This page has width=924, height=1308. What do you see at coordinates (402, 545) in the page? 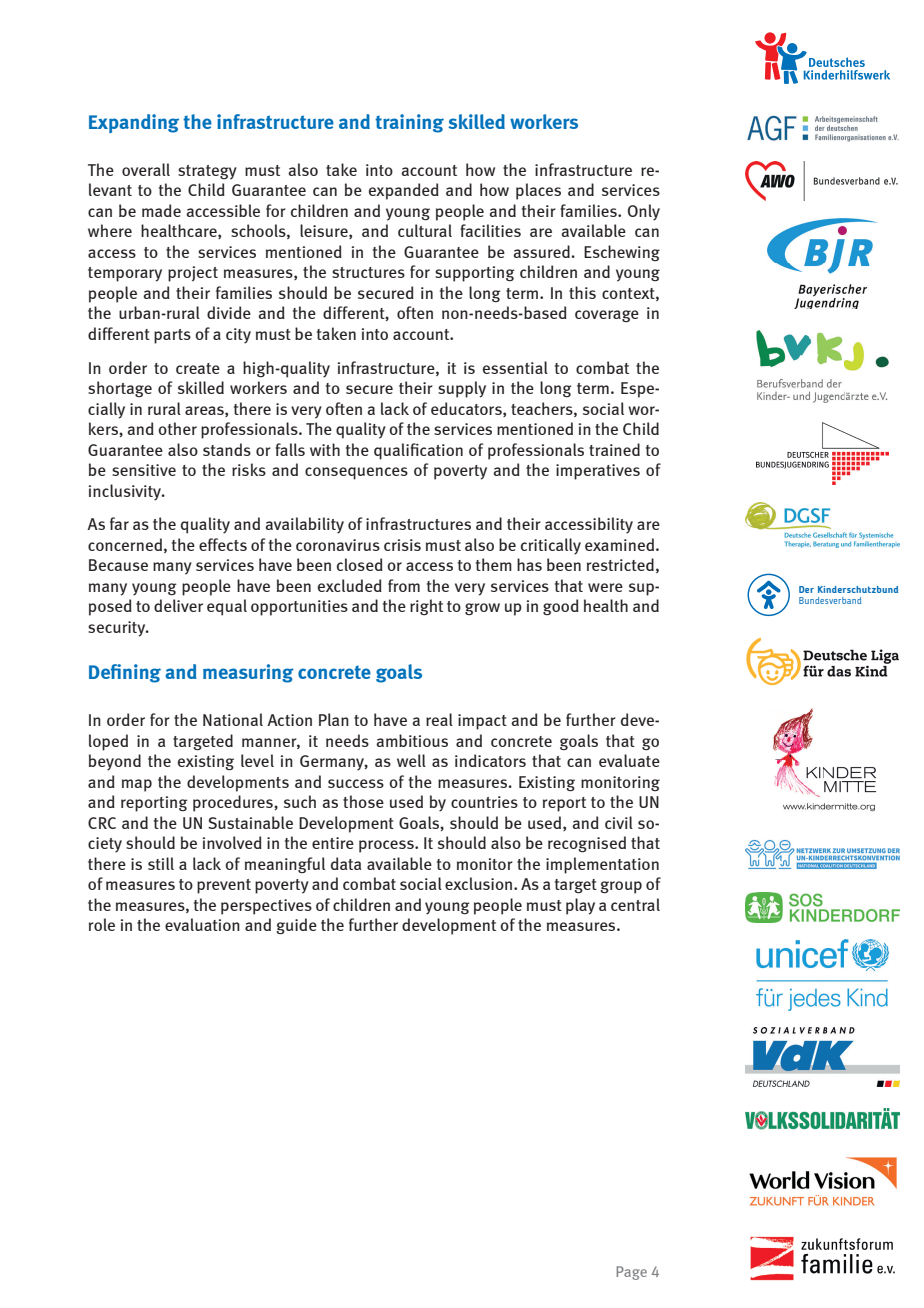
I see `crisis` at bounding box center [402, 545].
